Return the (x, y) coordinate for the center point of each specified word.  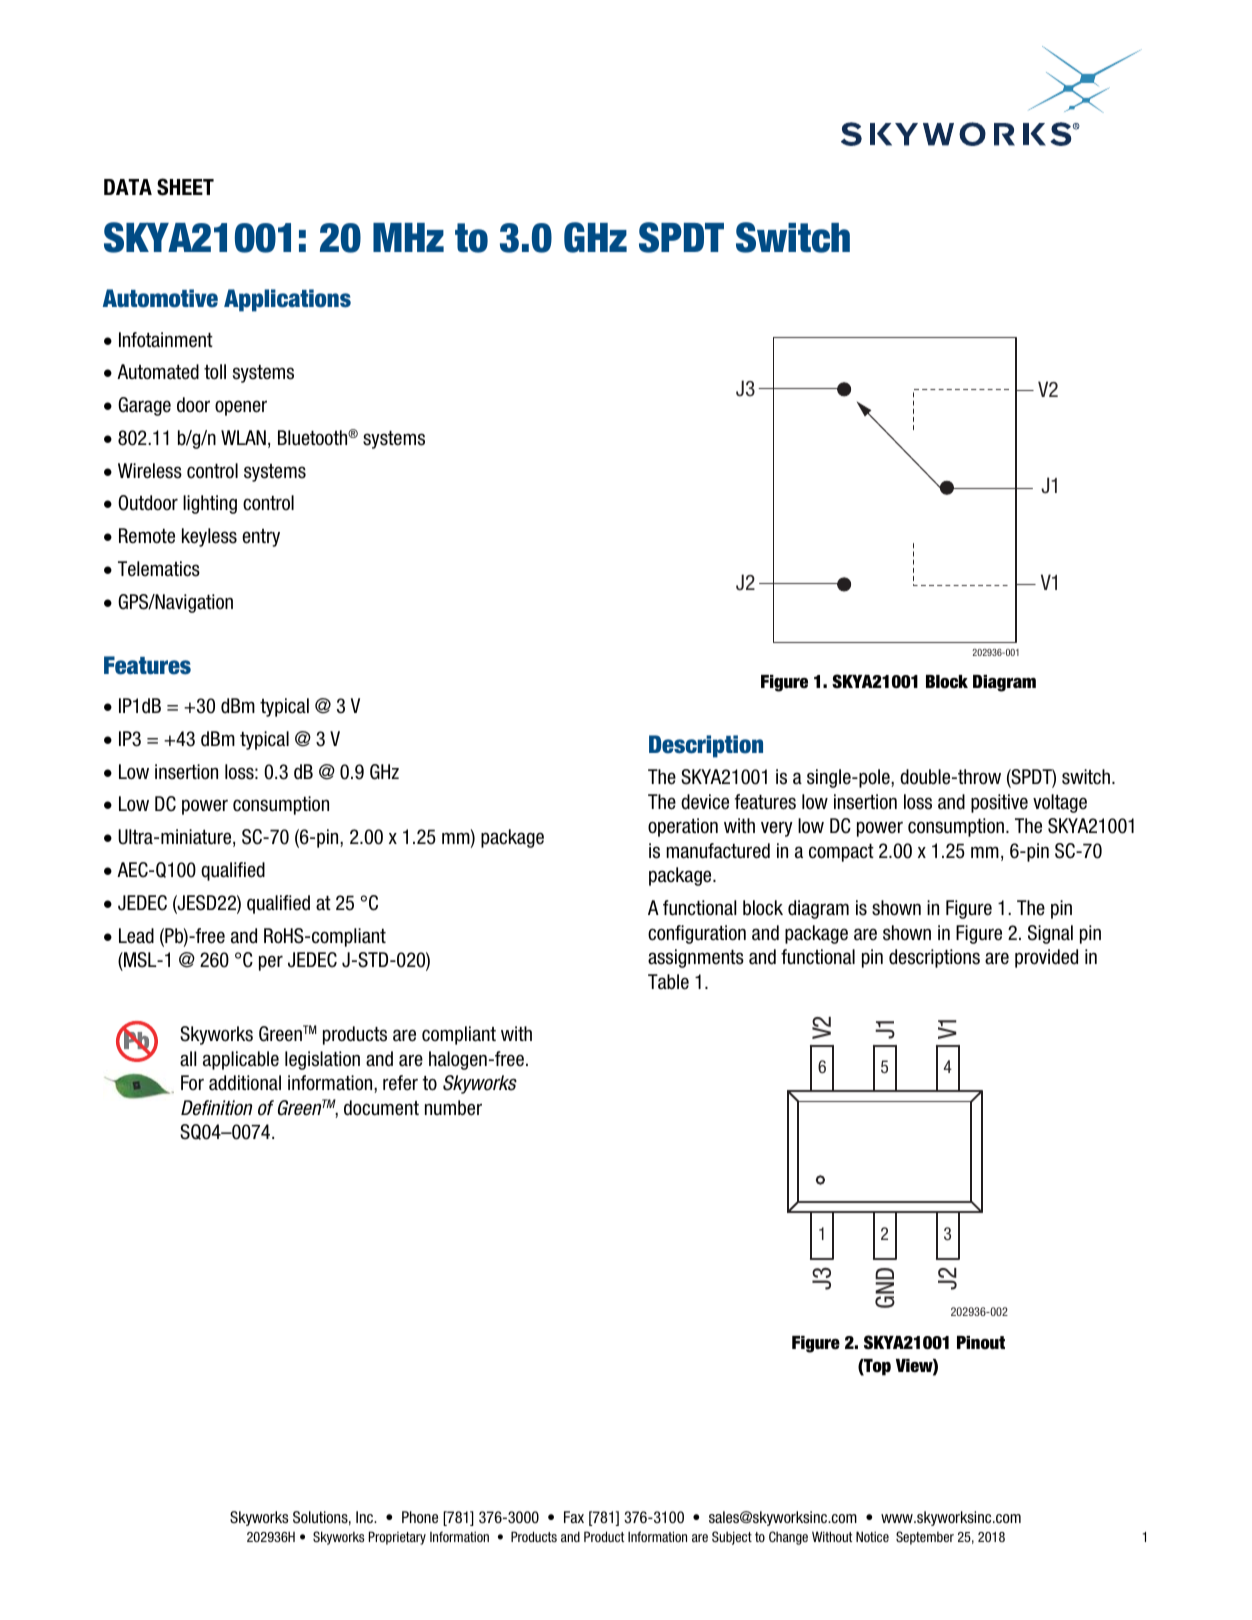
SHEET (185, 187)
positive (999, 803)
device (705, 802)
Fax (574, 1517)
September (925, 1538)
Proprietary (397, 1538)
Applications (287, 300)
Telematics (159, 569)
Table (668, 982)
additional (245, 1083)
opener (241, 408)
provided (1046, 958)
